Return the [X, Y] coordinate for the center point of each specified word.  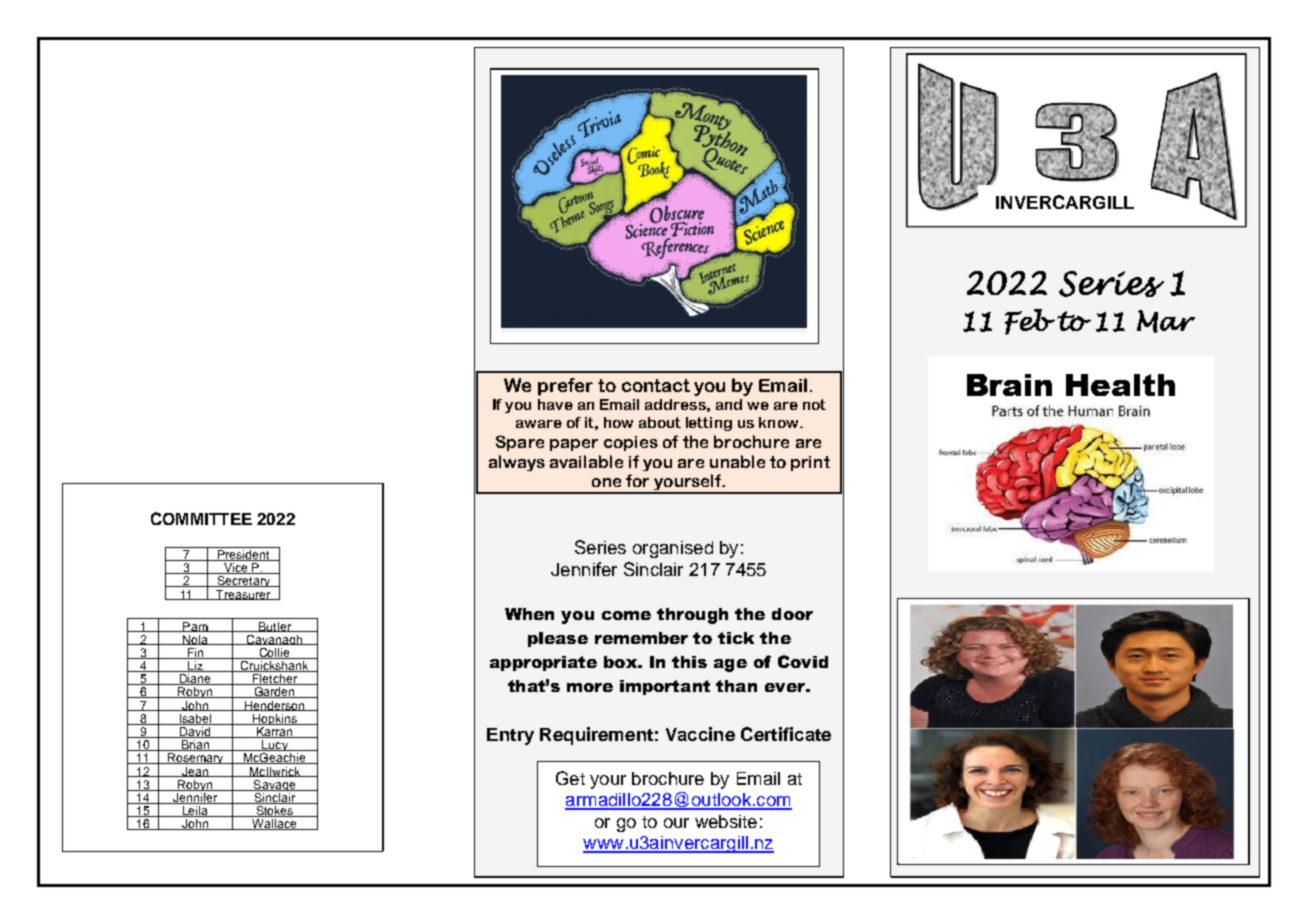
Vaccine [700, 734]
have [555, 404]
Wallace [274, 824]
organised [673, 549]
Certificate [786, 734]
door [792, 614]
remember [641, 638]
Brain [1009, 385]
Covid [803, 661]
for [637, 480]
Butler [275, 627]
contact [656, 385]
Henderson [274, 706]
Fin [195, 653]
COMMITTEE [201, 518]
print [810, 463]
